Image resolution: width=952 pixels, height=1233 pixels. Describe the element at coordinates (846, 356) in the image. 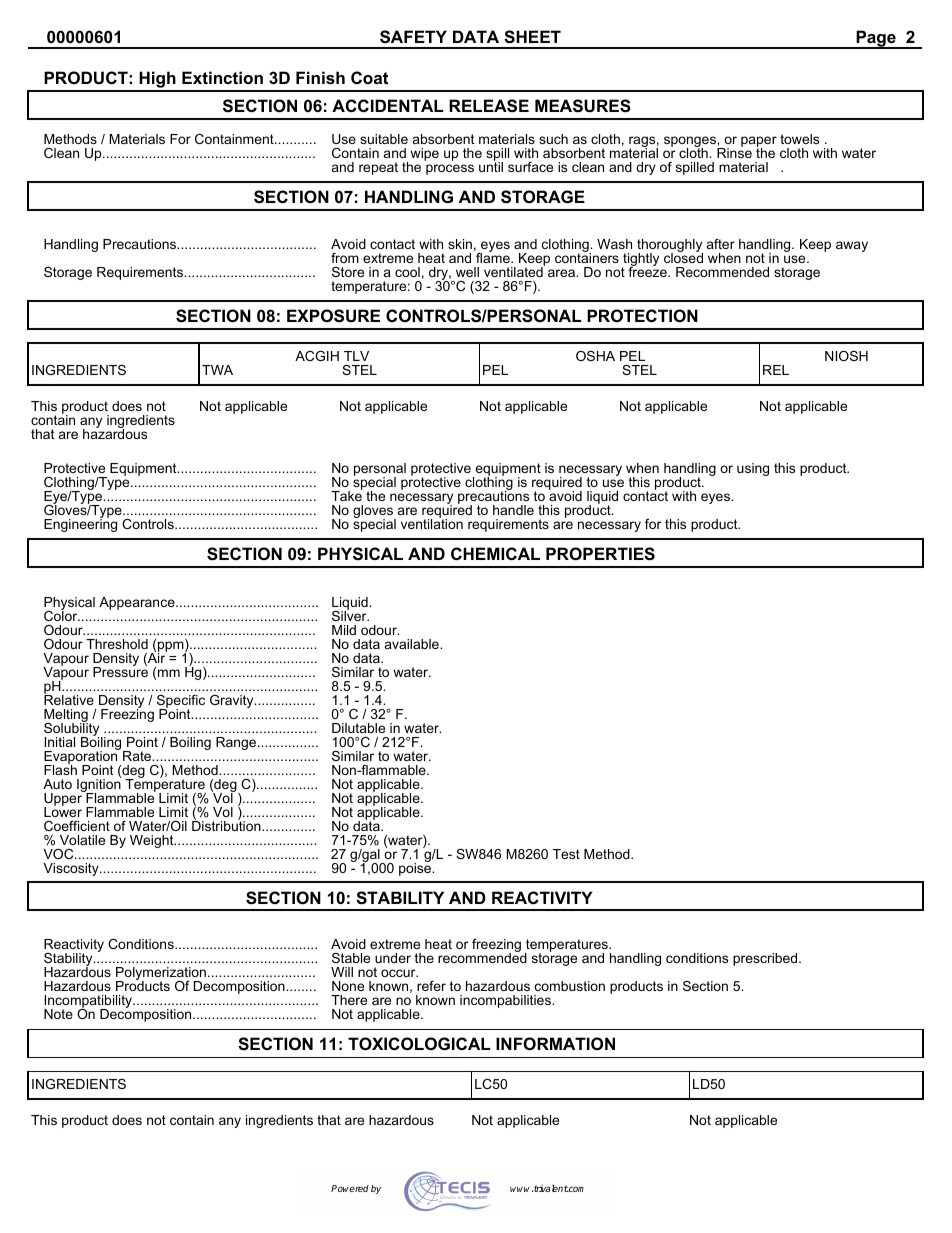

I see `NIOSH` at that location.
